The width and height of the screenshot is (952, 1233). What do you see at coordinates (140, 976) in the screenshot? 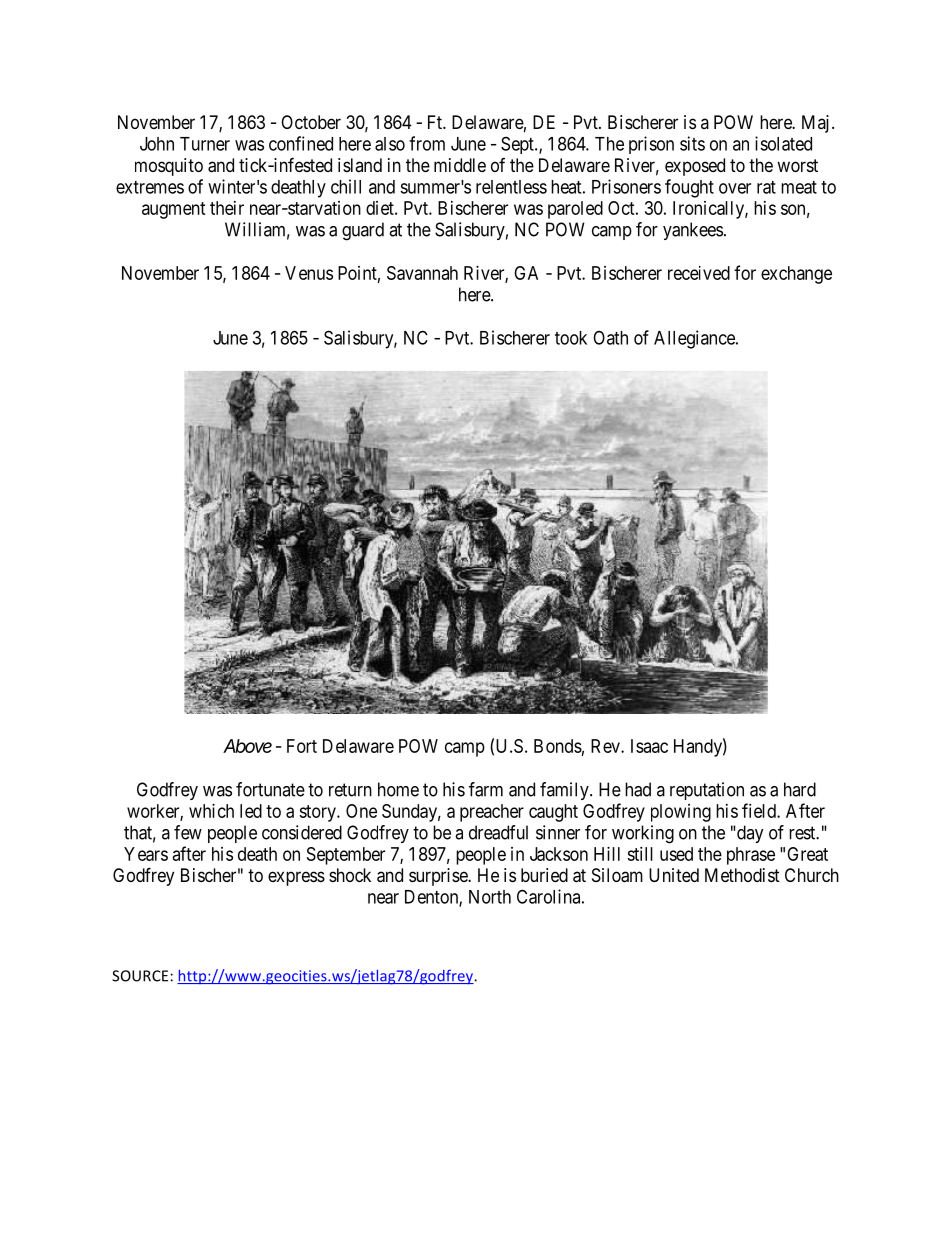
I see `SOURCE` at bounding box center [140, 976].
